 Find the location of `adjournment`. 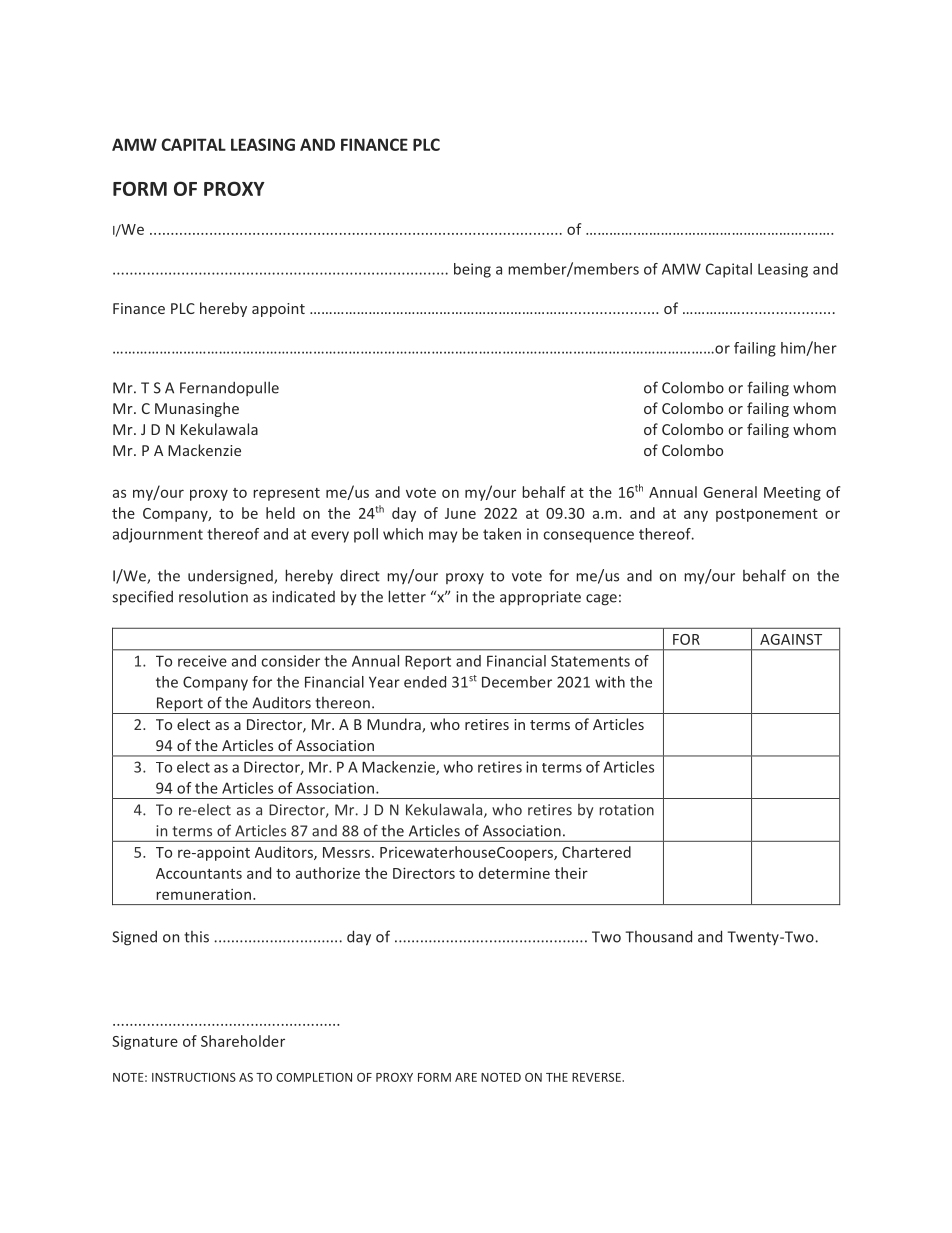

adjournment is located at coordinates (158, 535).
